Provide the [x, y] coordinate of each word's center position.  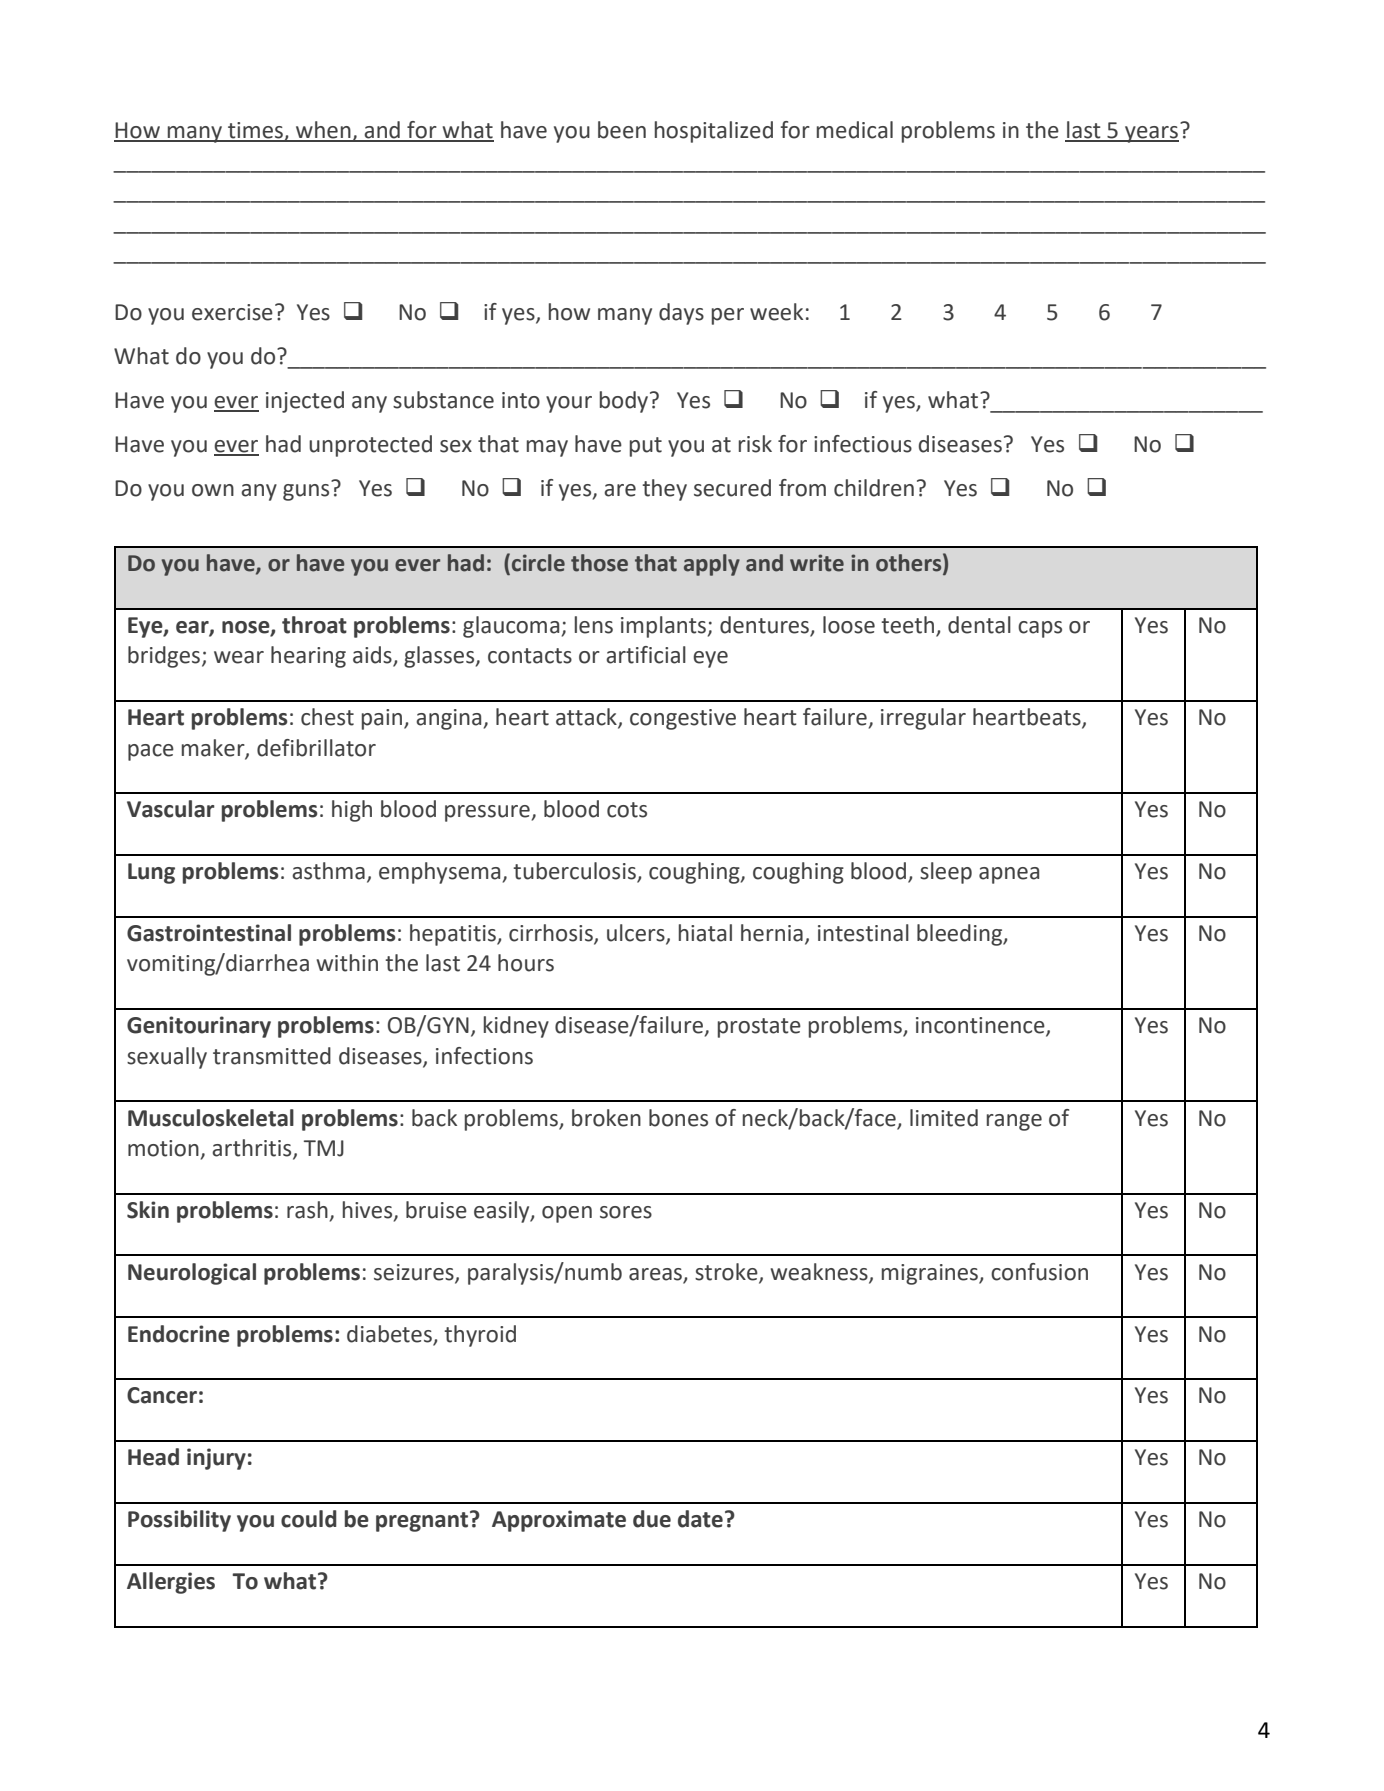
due [652, 1519]
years [1152, 133]
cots [627, 810]
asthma [328, 871]
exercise [232, 312]
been [622, 130]
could [309, 1519]
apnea [1009, 875]
